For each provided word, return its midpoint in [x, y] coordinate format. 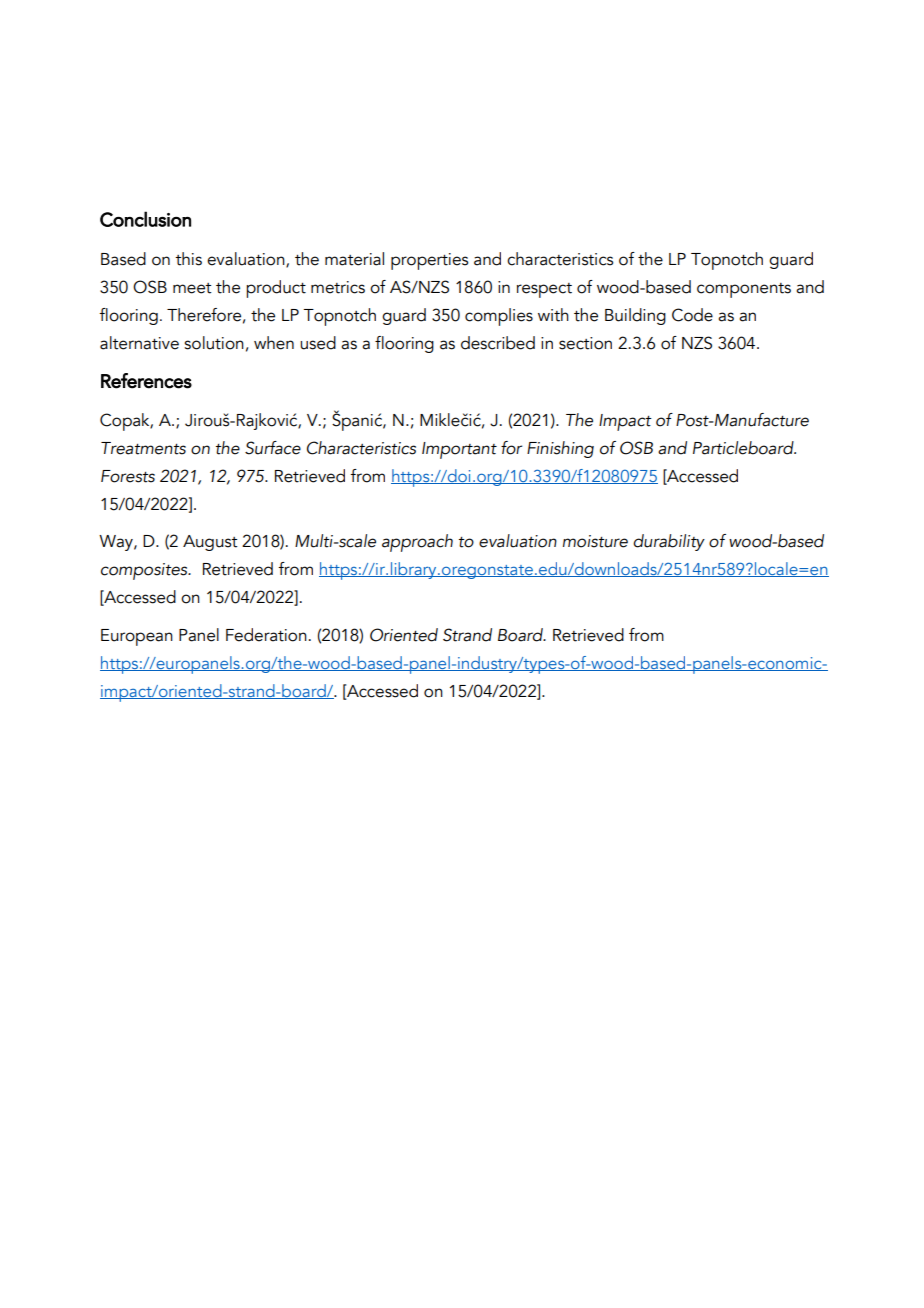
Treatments [143, 448]
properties [429, 261]
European [137, 637]
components [744, 290]
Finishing [560, 449]
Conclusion [145, 219]
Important [459, 450]
